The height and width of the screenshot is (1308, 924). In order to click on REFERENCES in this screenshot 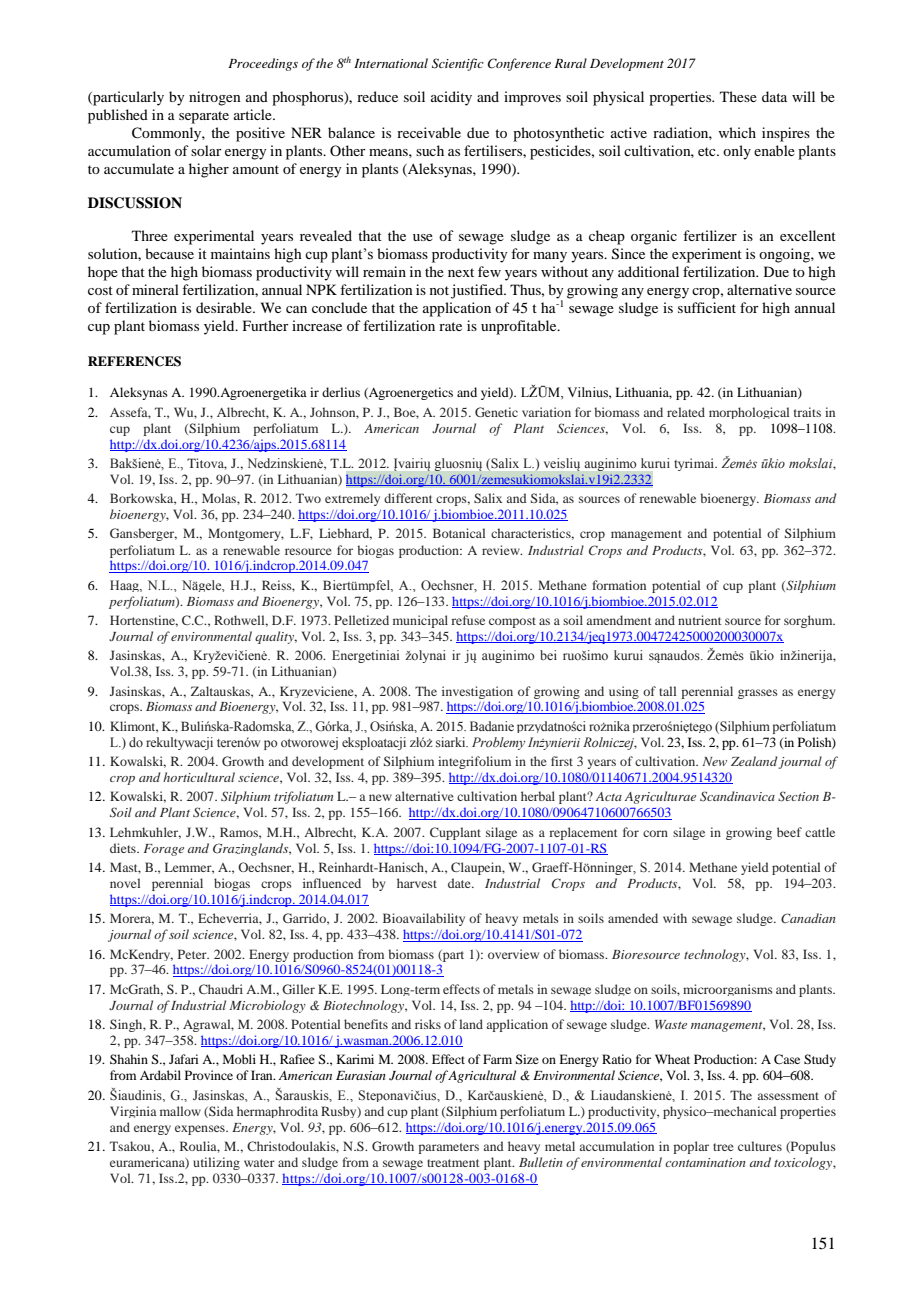, I will do `click(134, 361)`.
